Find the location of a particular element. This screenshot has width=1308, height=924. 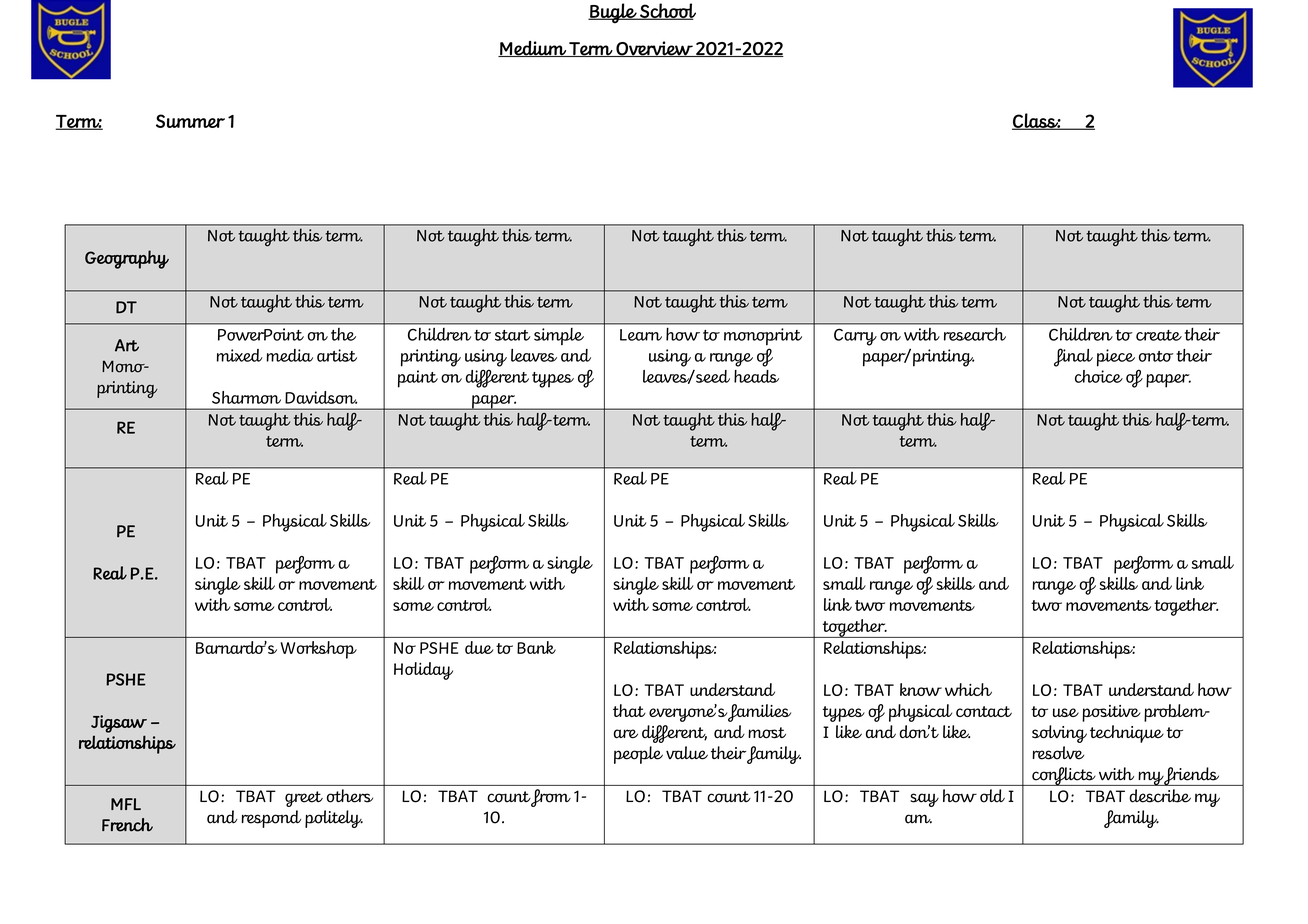

School is located at coordinates (667, 11).
